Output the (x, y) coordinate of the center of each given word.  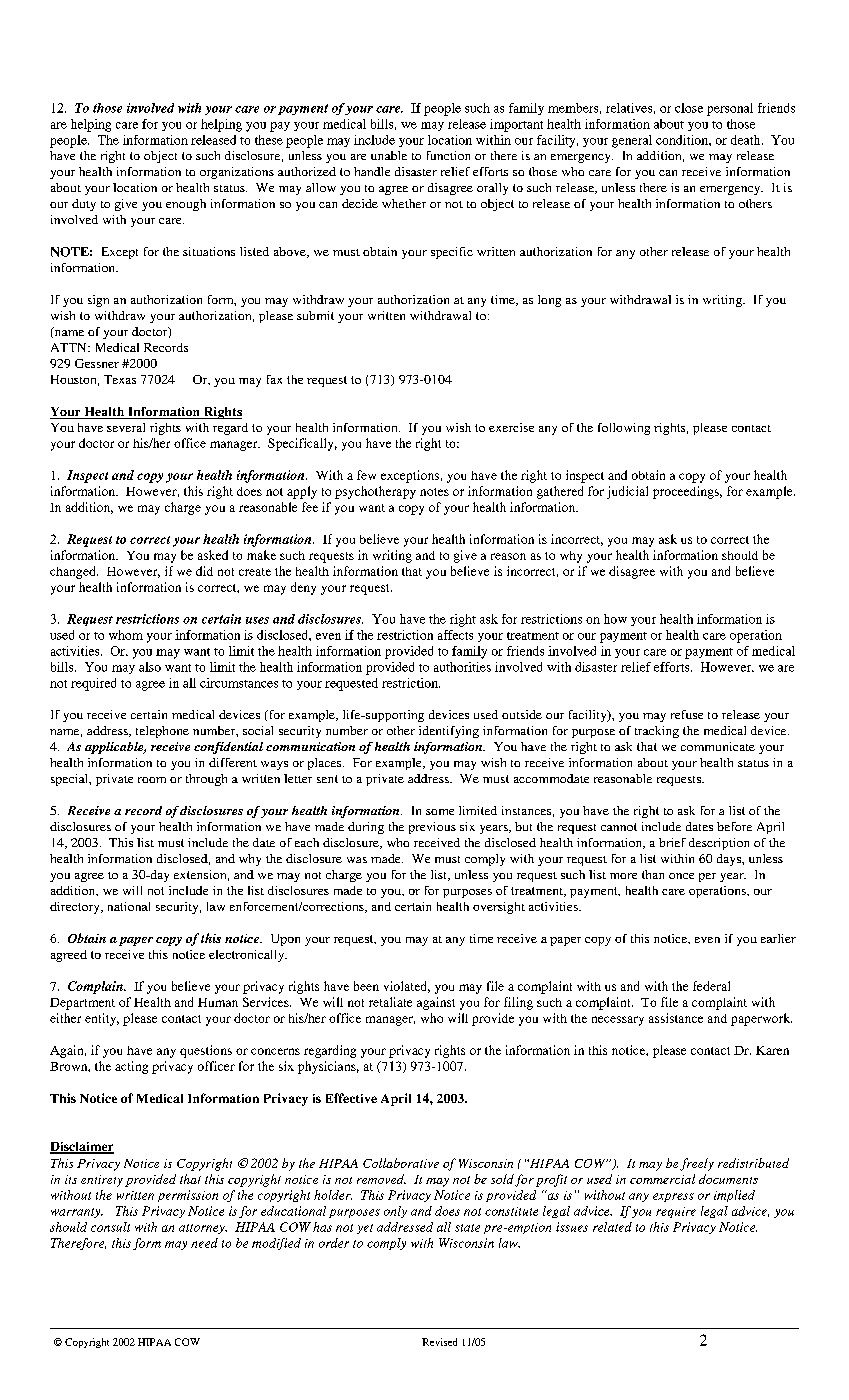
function (448, 155)
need (204, 1243)
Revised (439, 1342)
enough (186, 205)
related (612, 1227)
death (747, 140)
